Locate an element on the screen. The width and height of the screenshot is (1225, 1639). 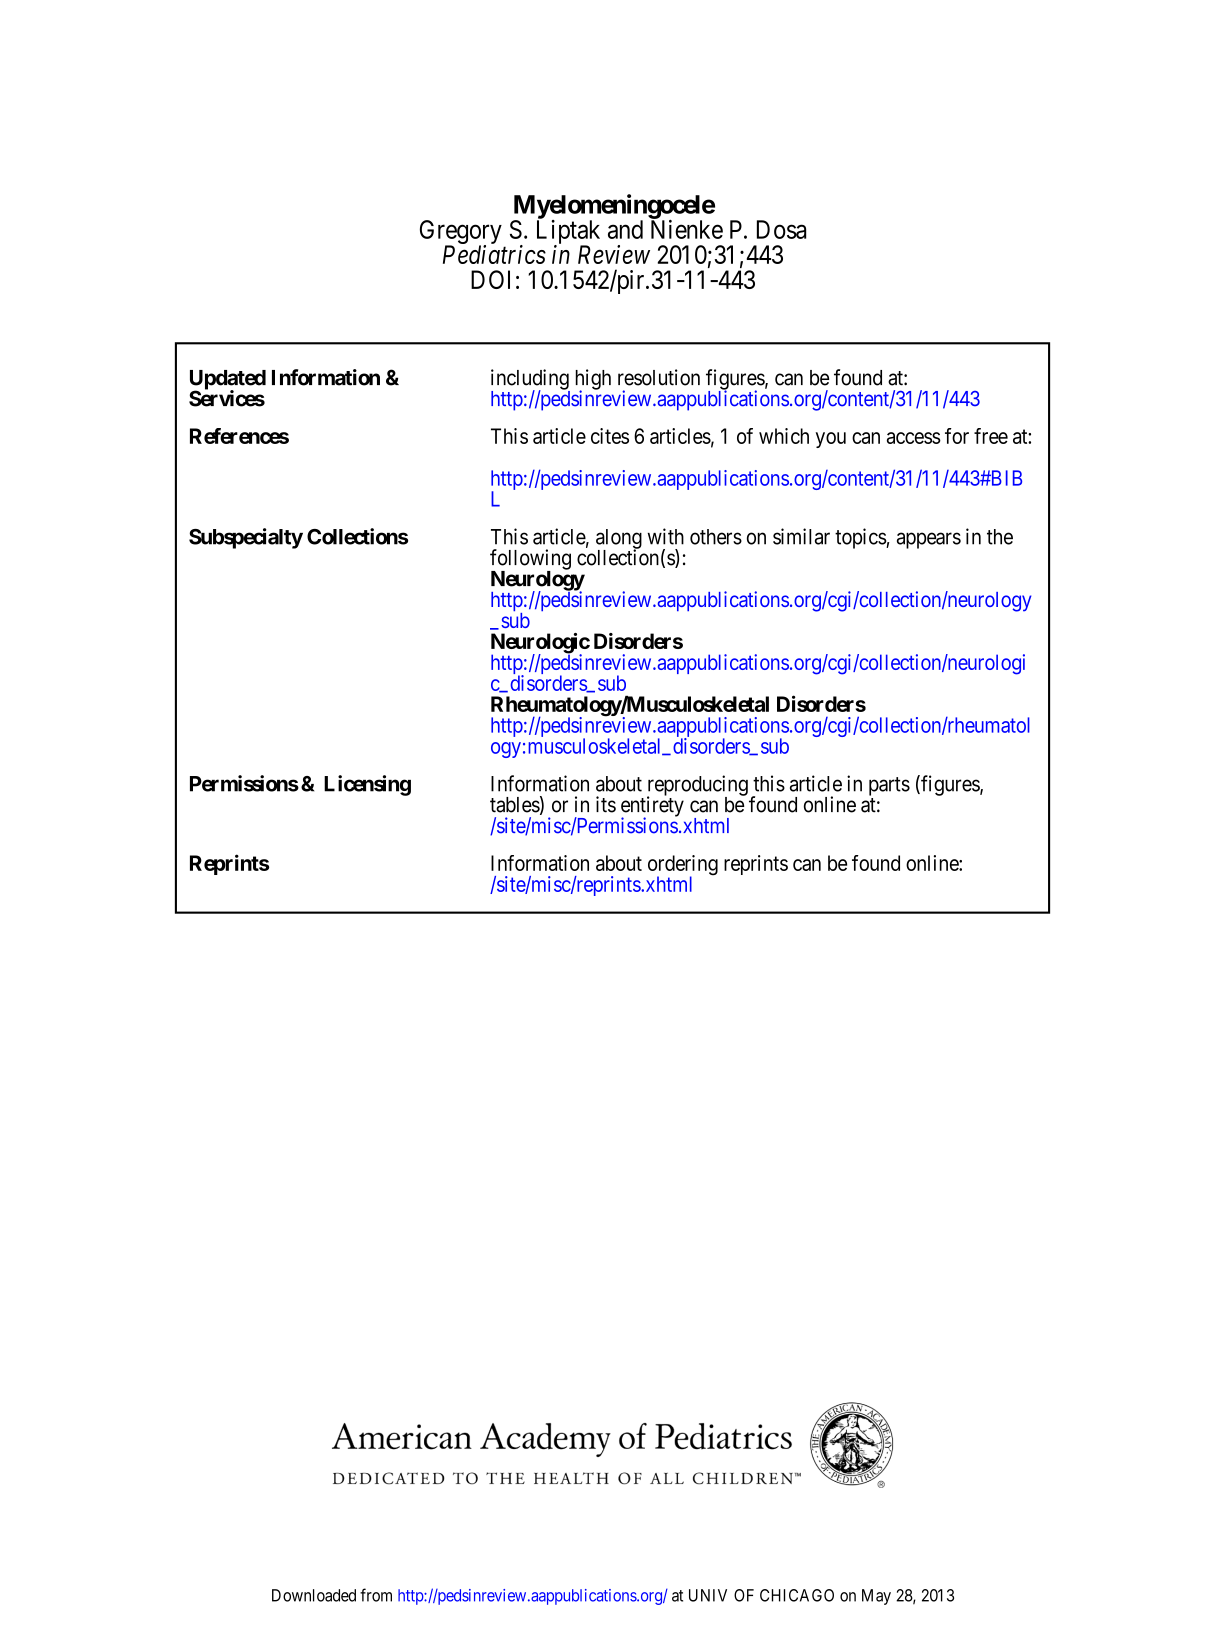
entirety is located at coordinates (652, 807).
